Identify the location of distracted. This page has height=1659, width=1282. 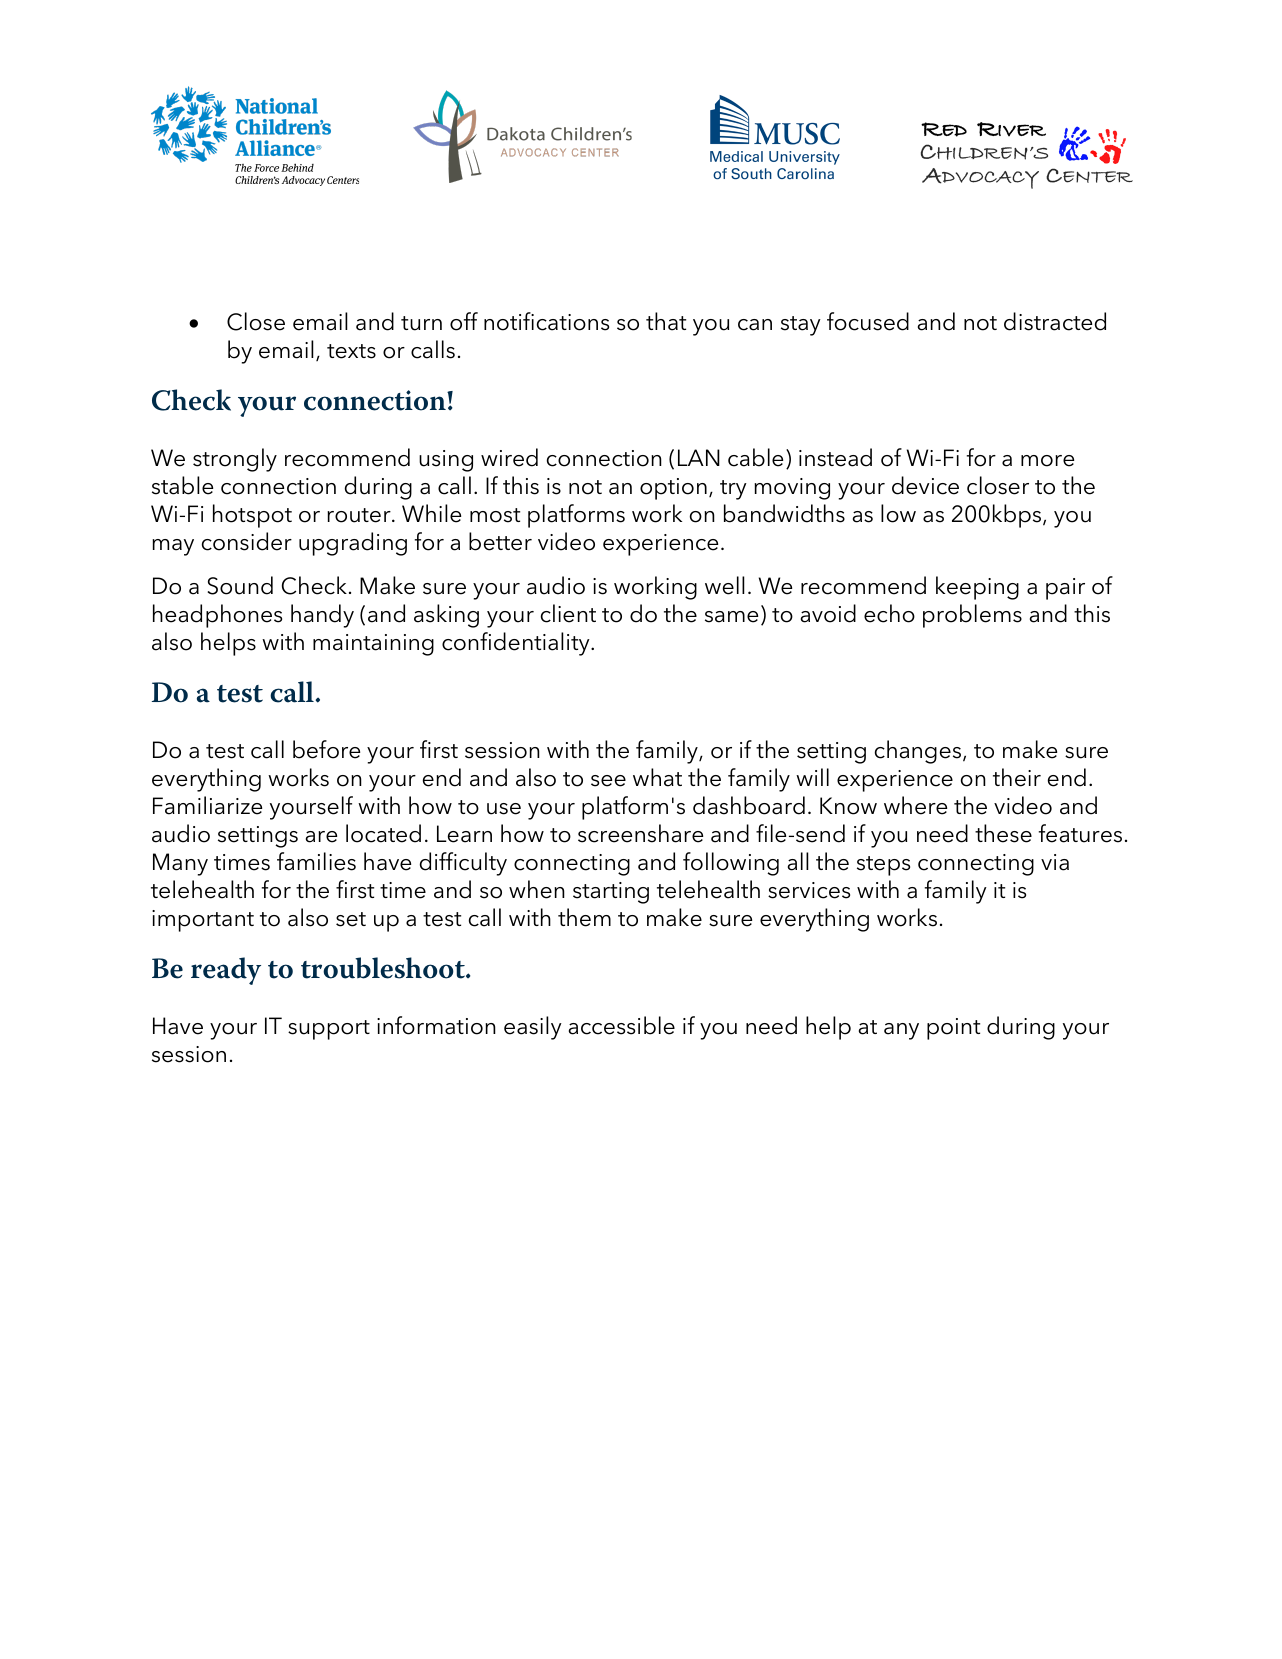
(1055, 321).
